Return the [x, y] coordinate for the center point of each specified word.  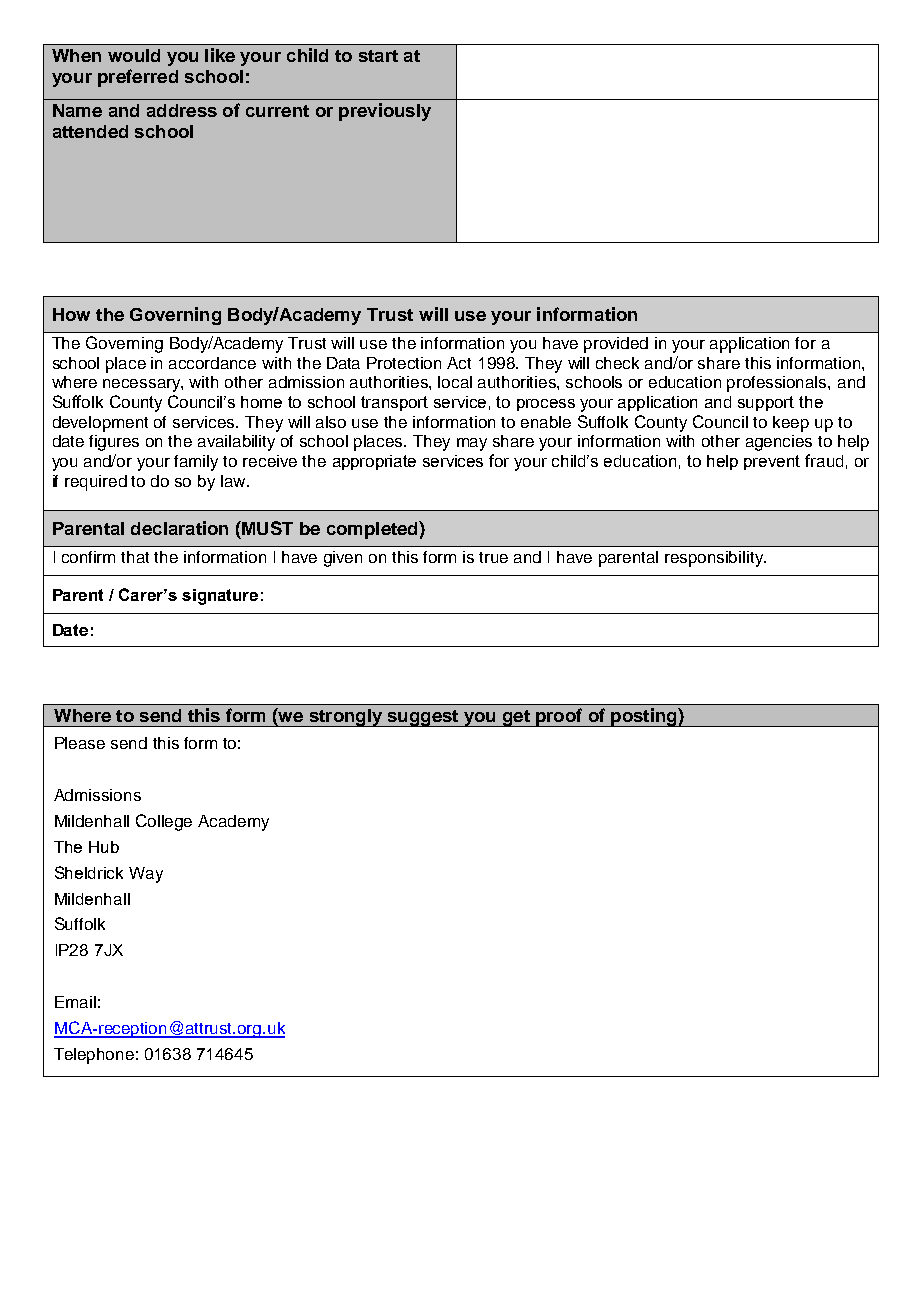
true [493, 557]
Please [80, 743]
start [378, 56]
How [71, 314]
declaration [179, 528]
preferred [138, 78]
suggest [423, 718]
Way [146, 875]
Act [459, 363]
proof [559, 717]
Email [75, 1002]
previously [385, 112]
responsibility [715, 559]
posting [644, 717]
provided [616, 345]
